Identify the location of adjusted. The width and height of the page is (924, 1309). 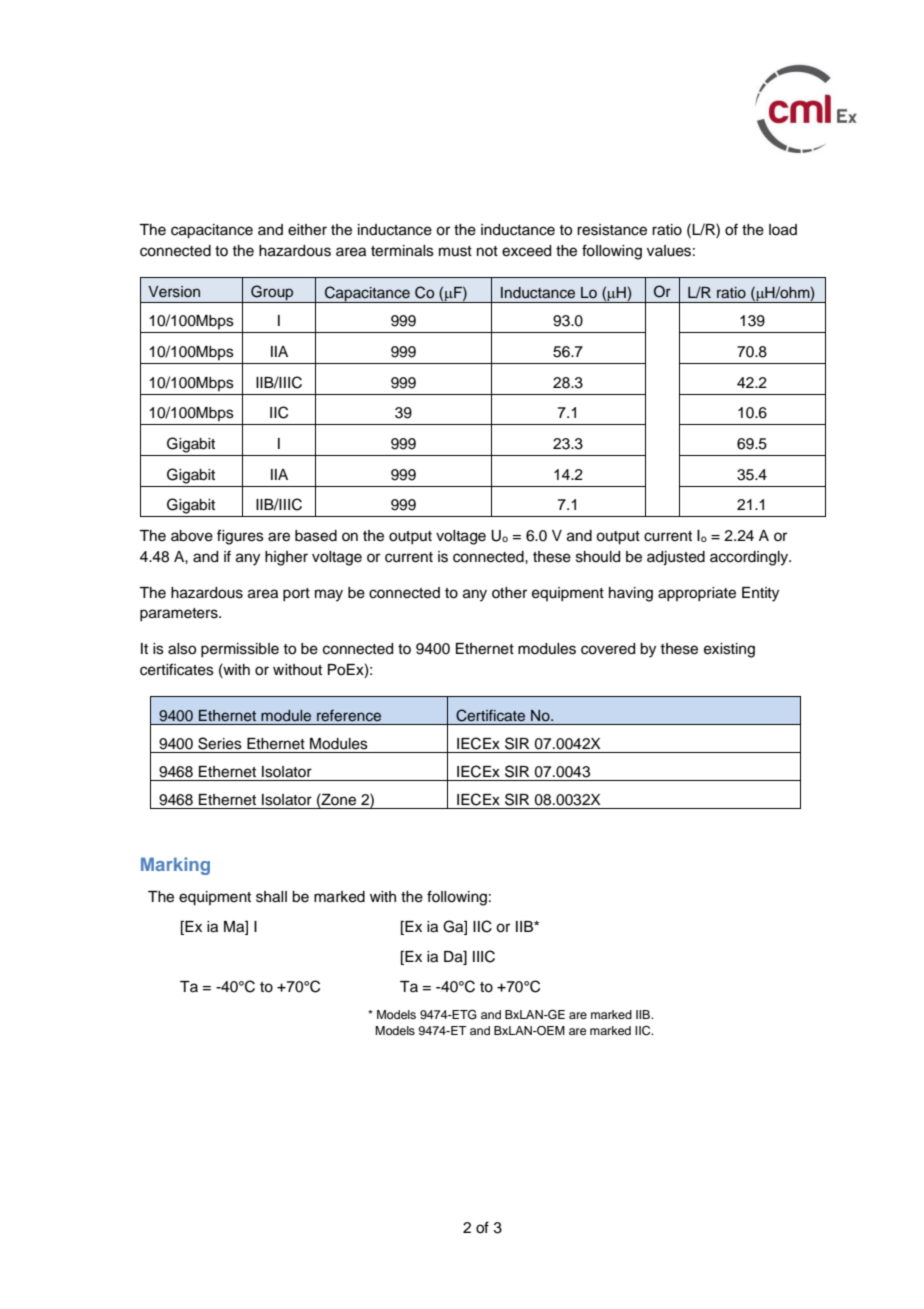
(676, 558).
